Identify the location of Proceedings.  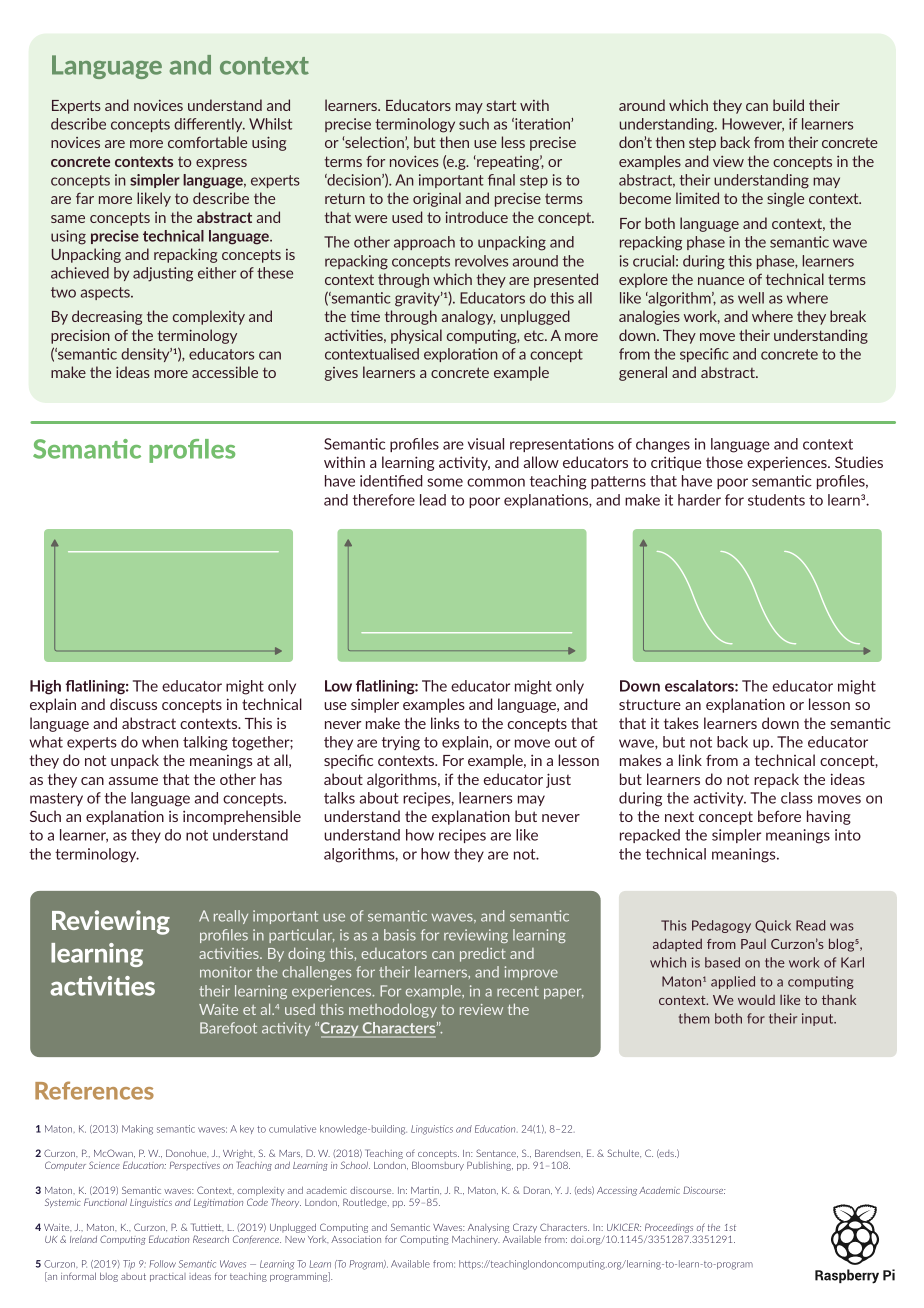
(669, 1228).
